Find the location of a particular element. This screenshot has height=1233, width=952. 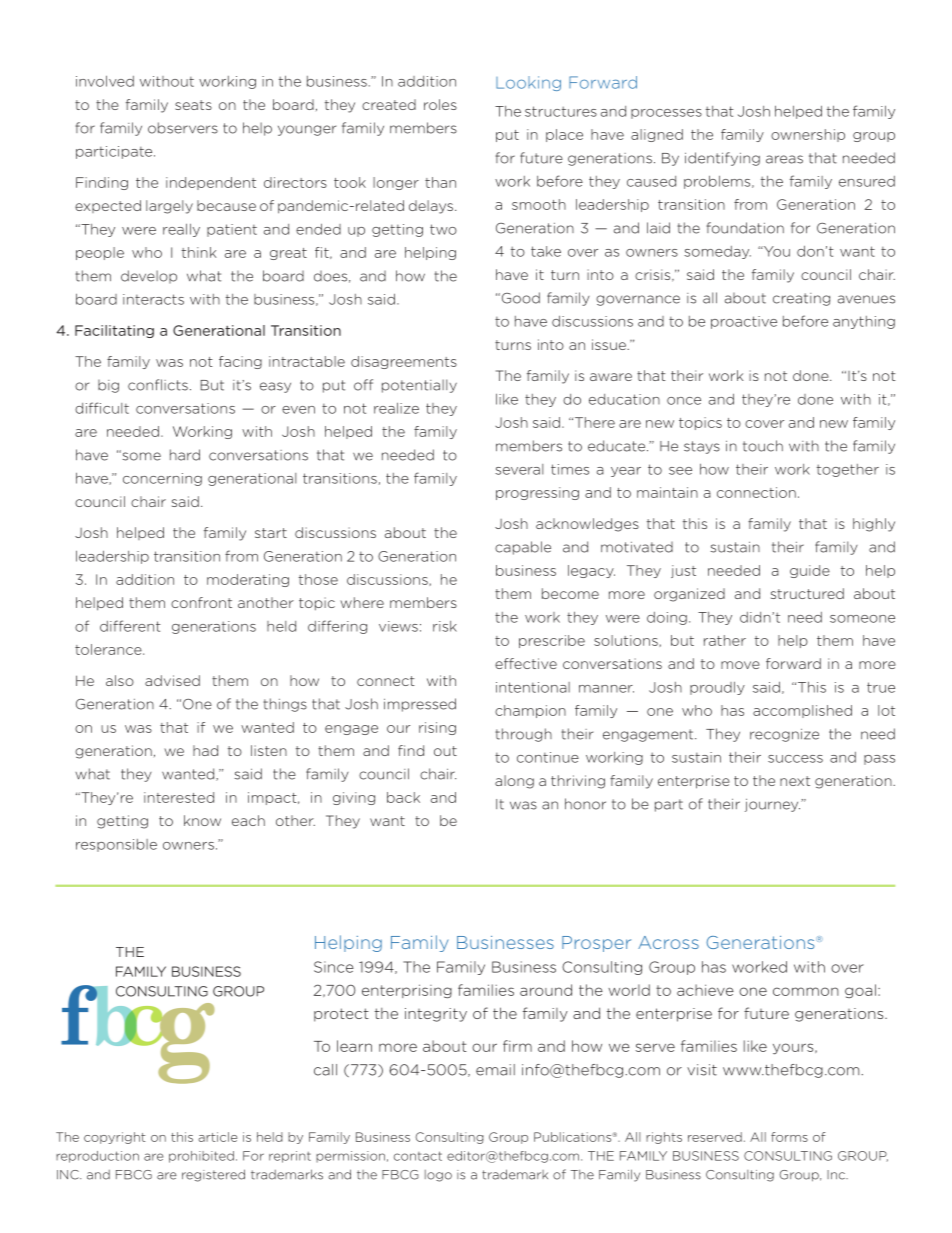

along is located at coordinates (514, 782).
